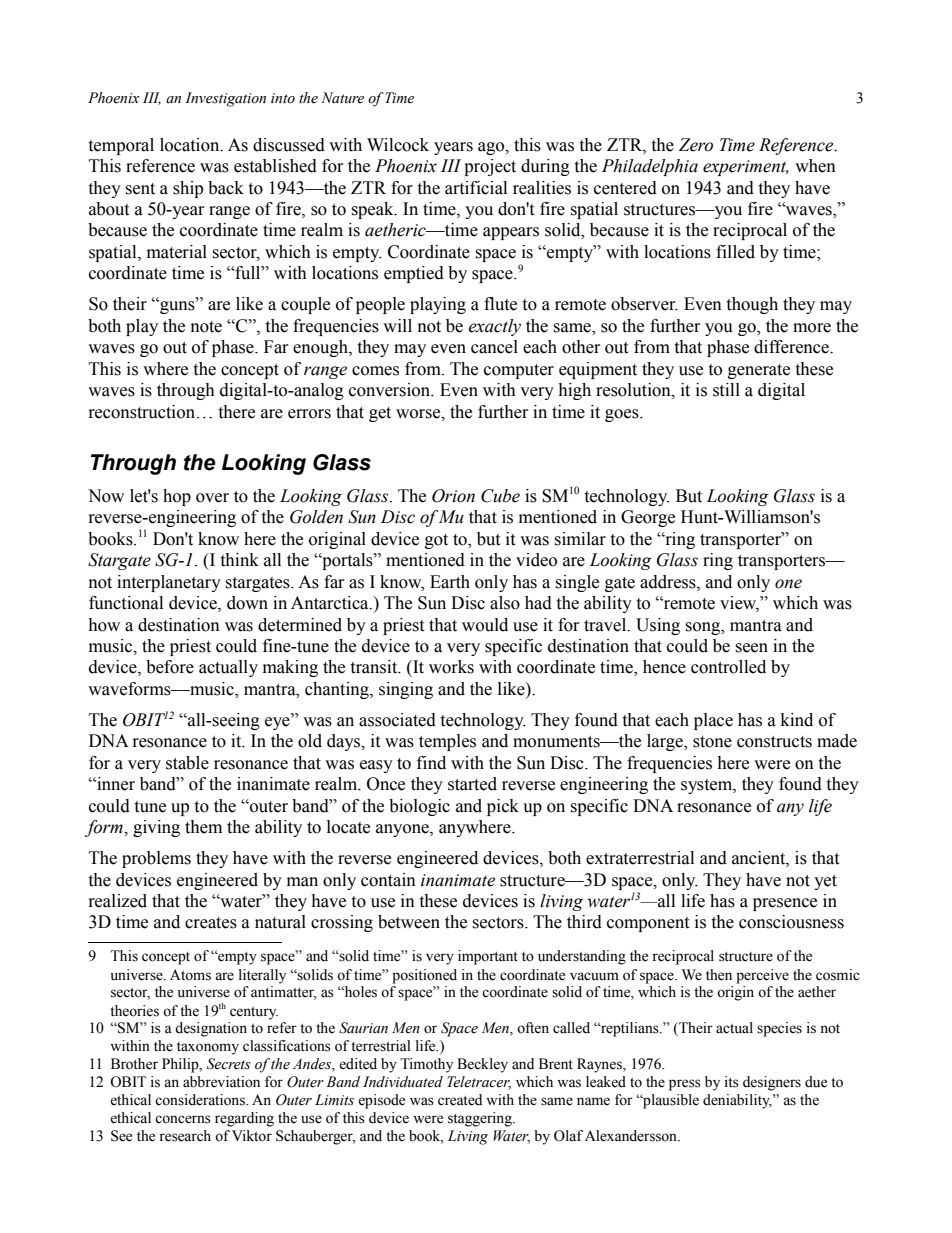 Image resolution: width=952 pixels, height=1233 pixels. What do you see at coordinates (490, 167) in the image?
I see `project` at bounding box center [490, 167].
